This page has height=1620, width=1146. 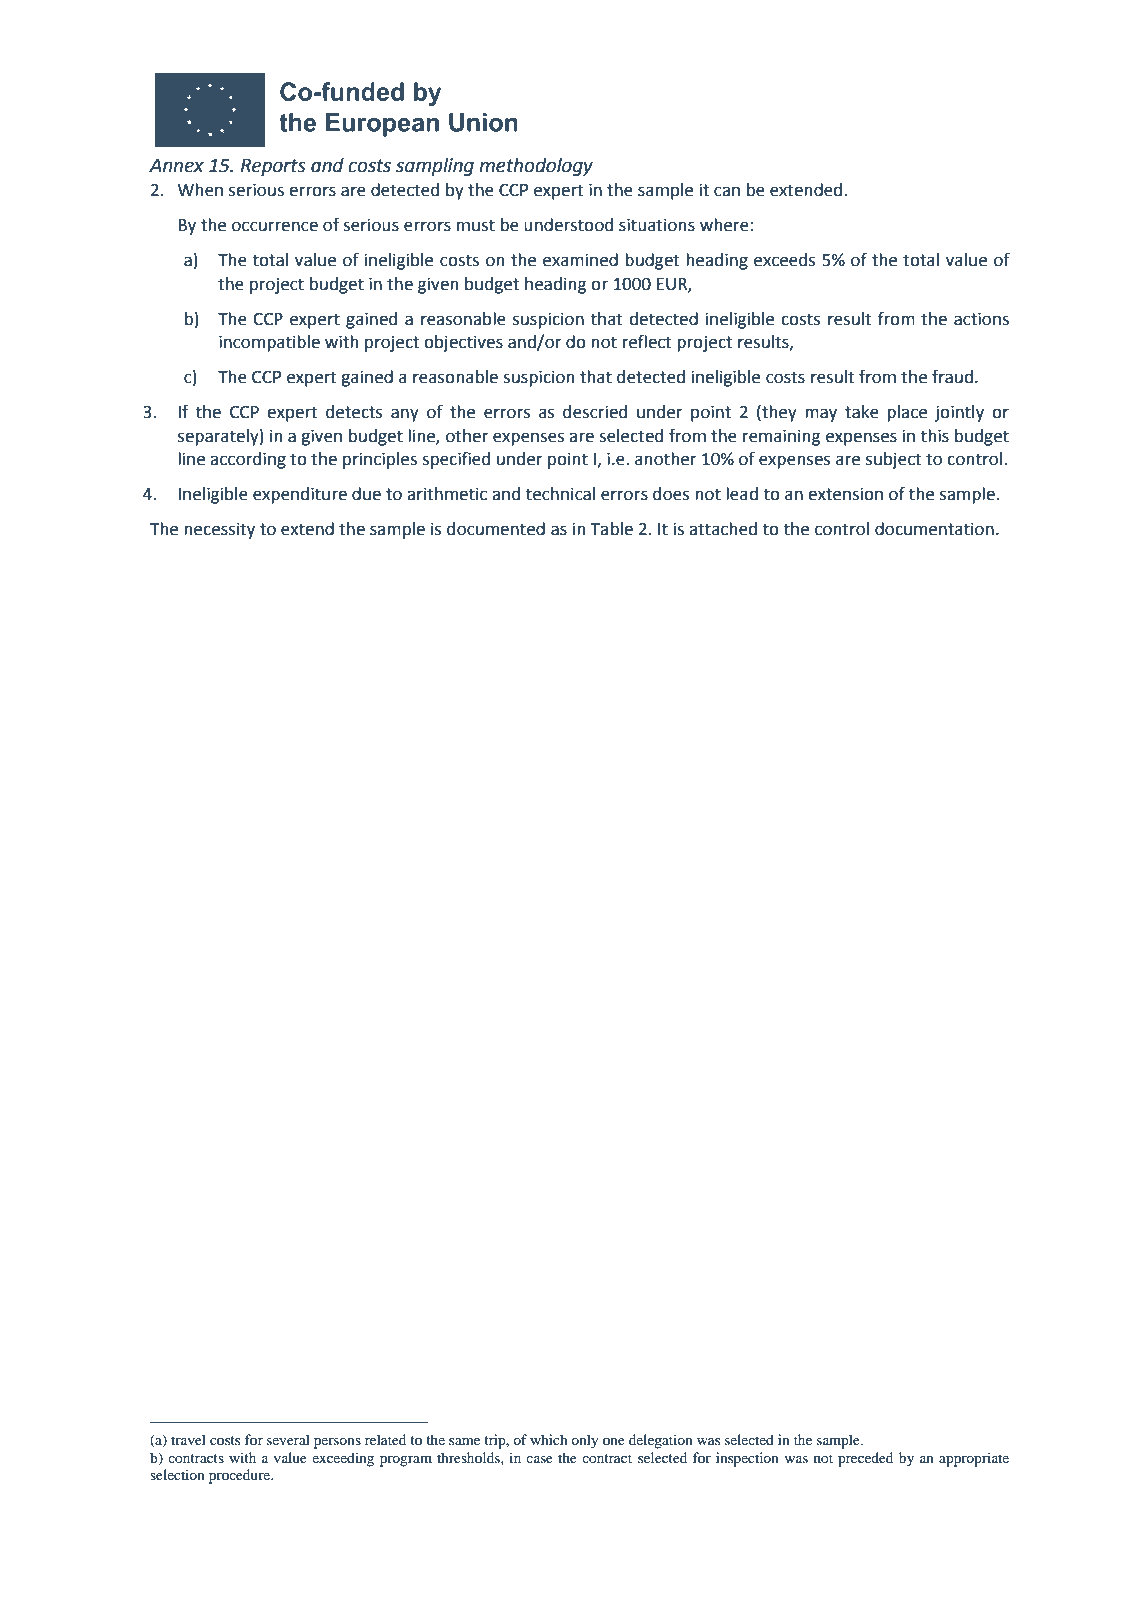 I want to click on Table, so click(x=611, y=529).
